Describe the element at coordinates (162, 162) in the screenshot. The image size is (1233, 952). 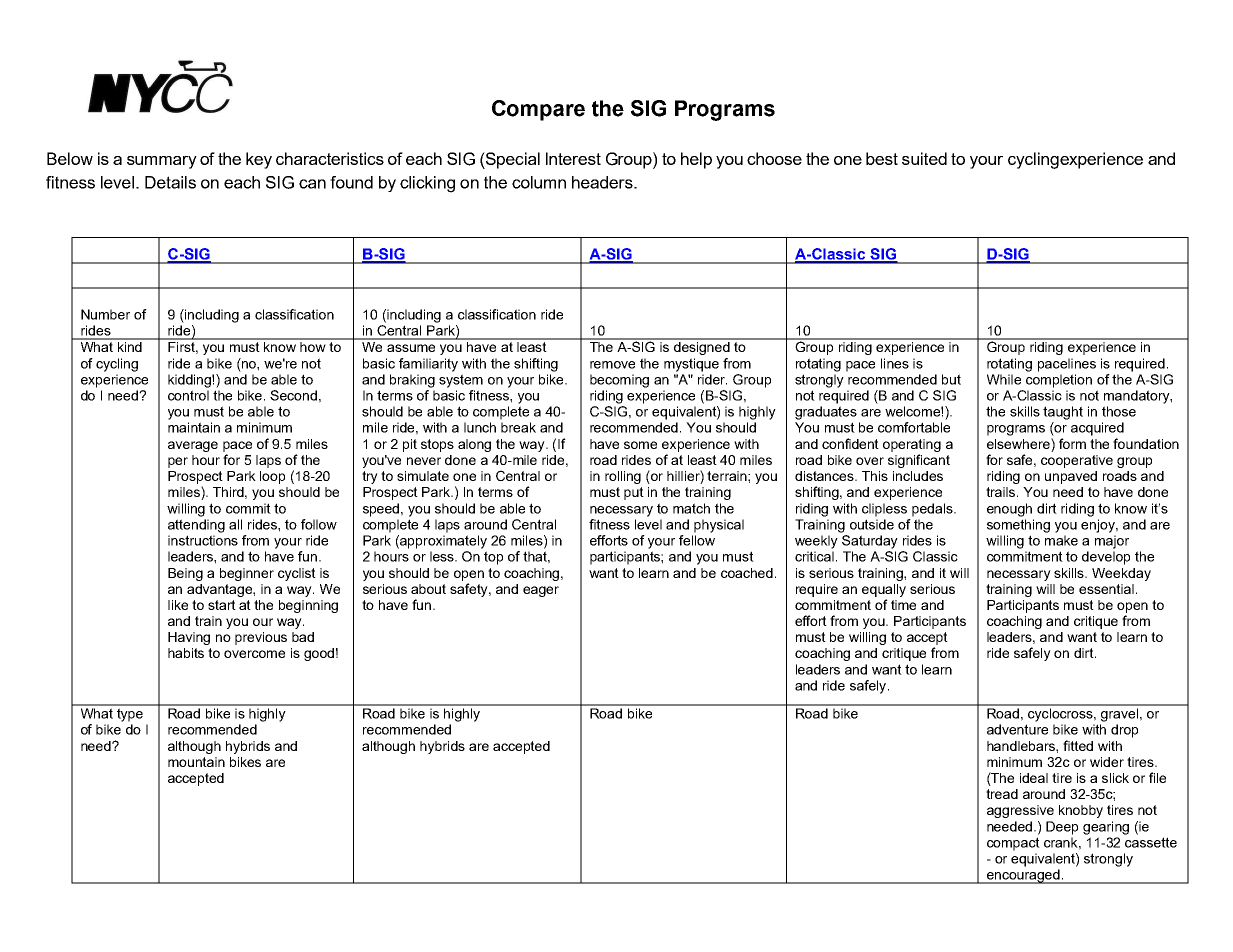
I see `summary` at that location.
